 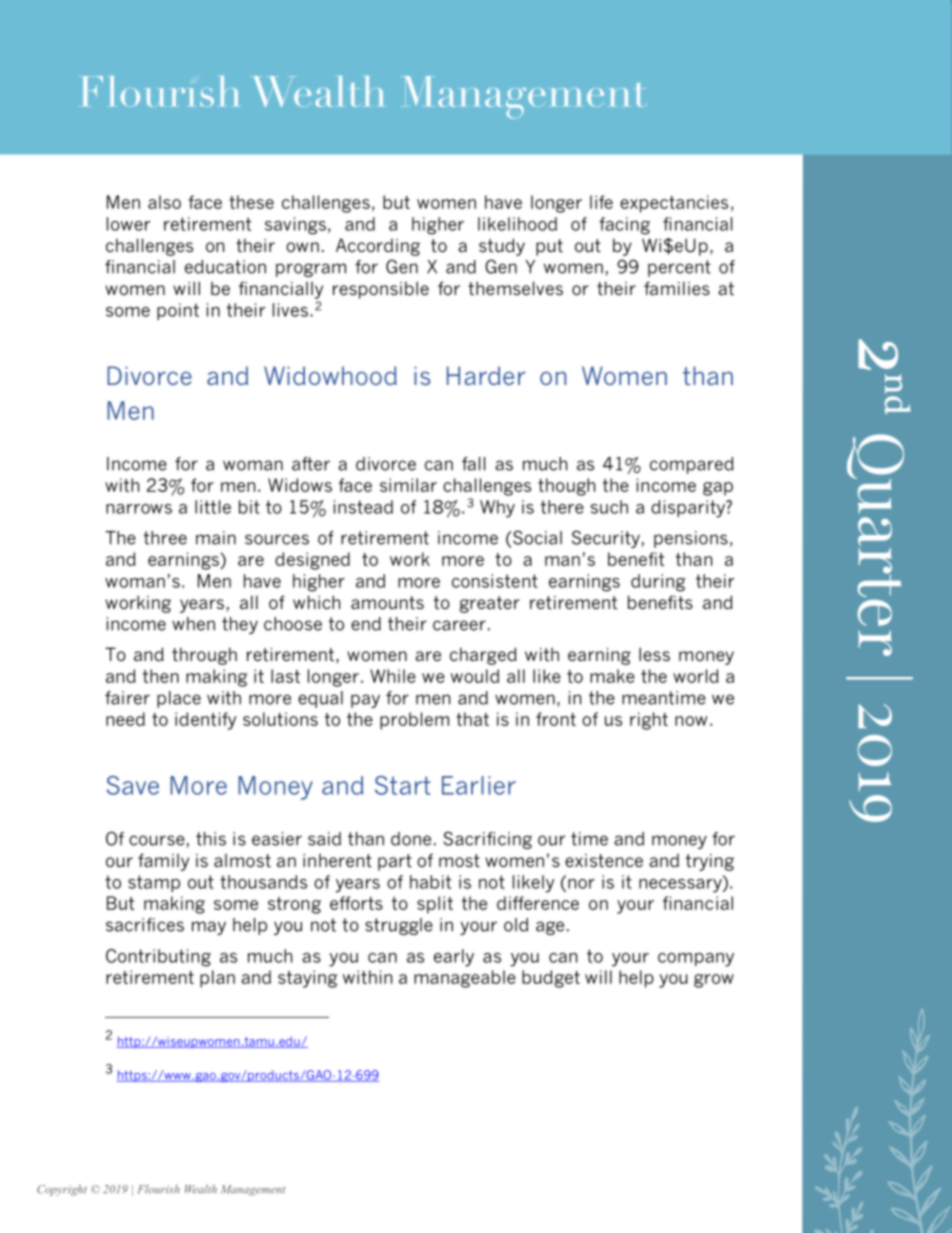 I want to click on also, so click(x=164, y=202).
